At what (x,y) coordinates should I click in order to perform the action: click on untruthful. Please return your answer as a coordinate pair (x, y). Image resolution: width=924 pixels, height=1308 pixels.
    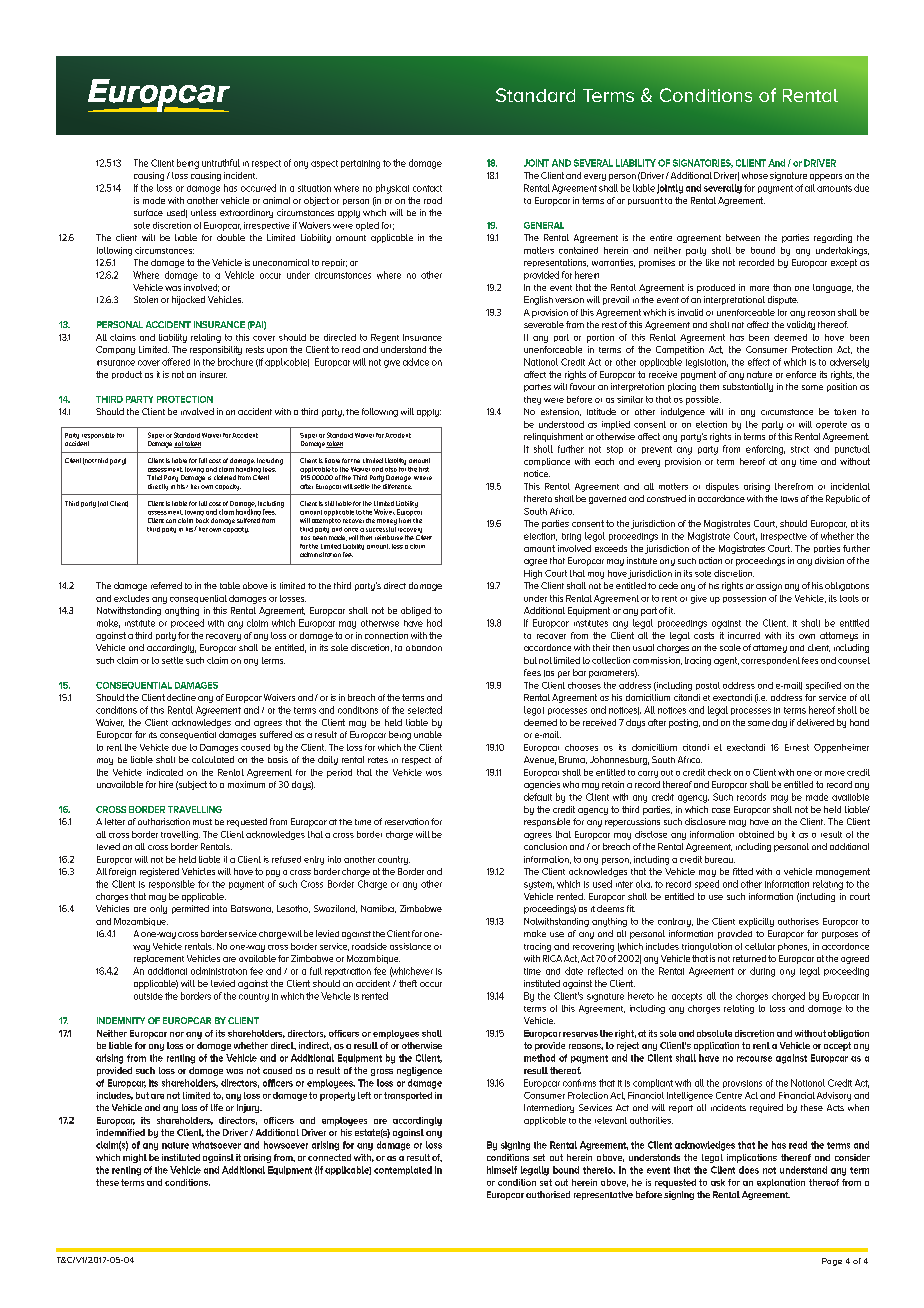
    Looking at the image, I should click on (221, 163).
